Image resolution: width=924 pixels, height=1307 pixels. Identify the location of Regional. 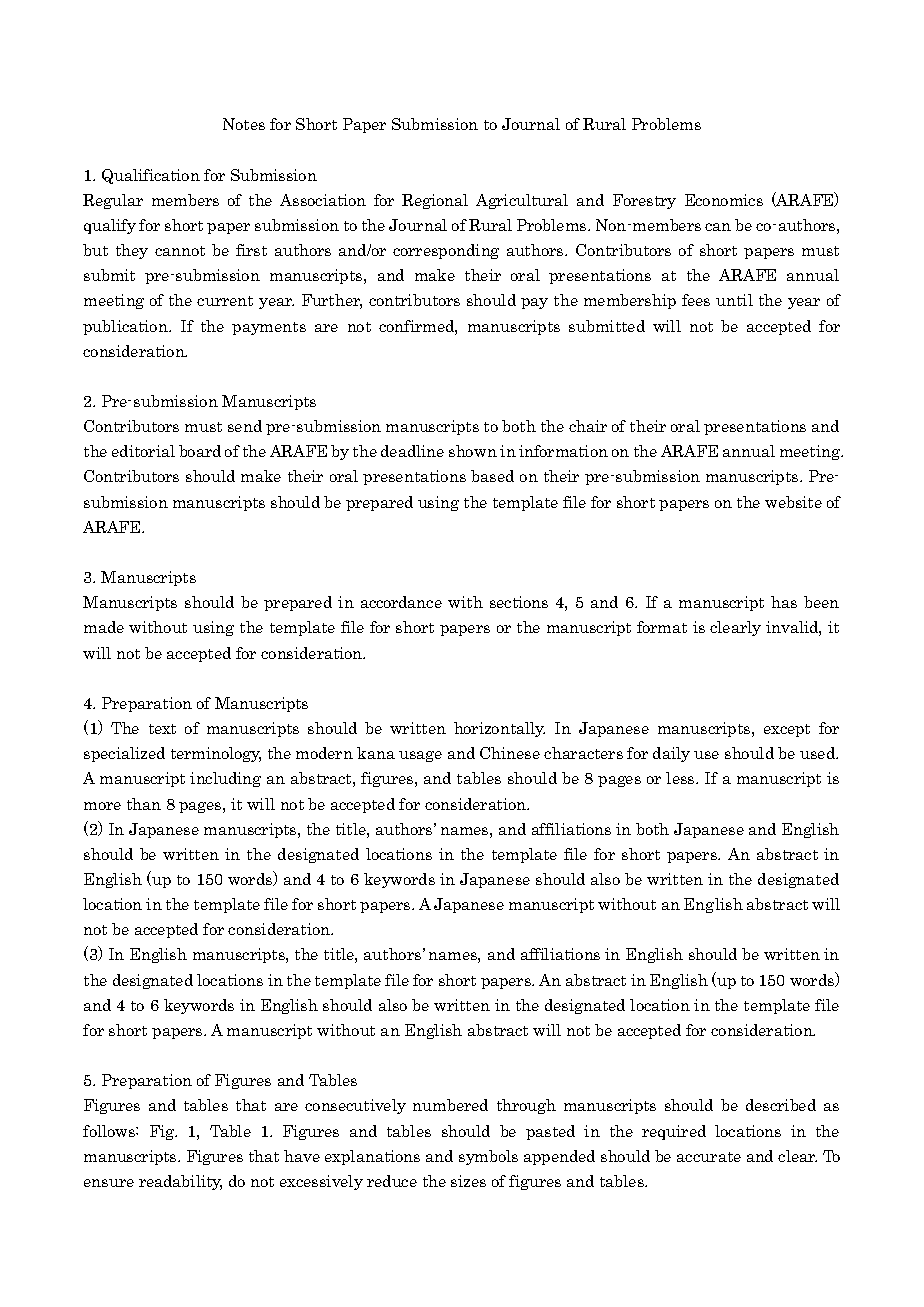
(435, 201).
